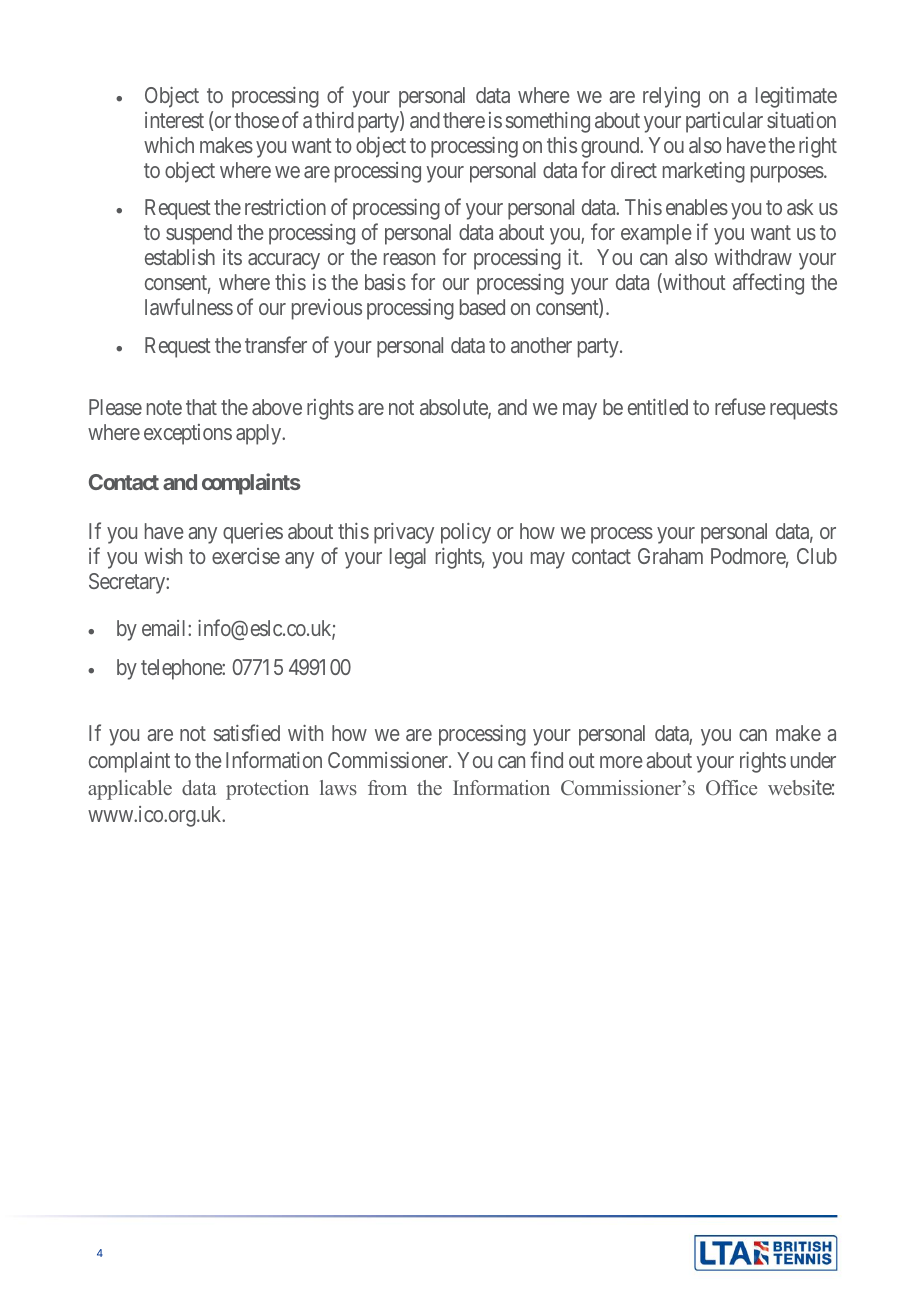 This page has width=924, height=1308. What do you see at coordinates (740, 406) in the page?
I see `refuse` at bounding box center [740, 406].
